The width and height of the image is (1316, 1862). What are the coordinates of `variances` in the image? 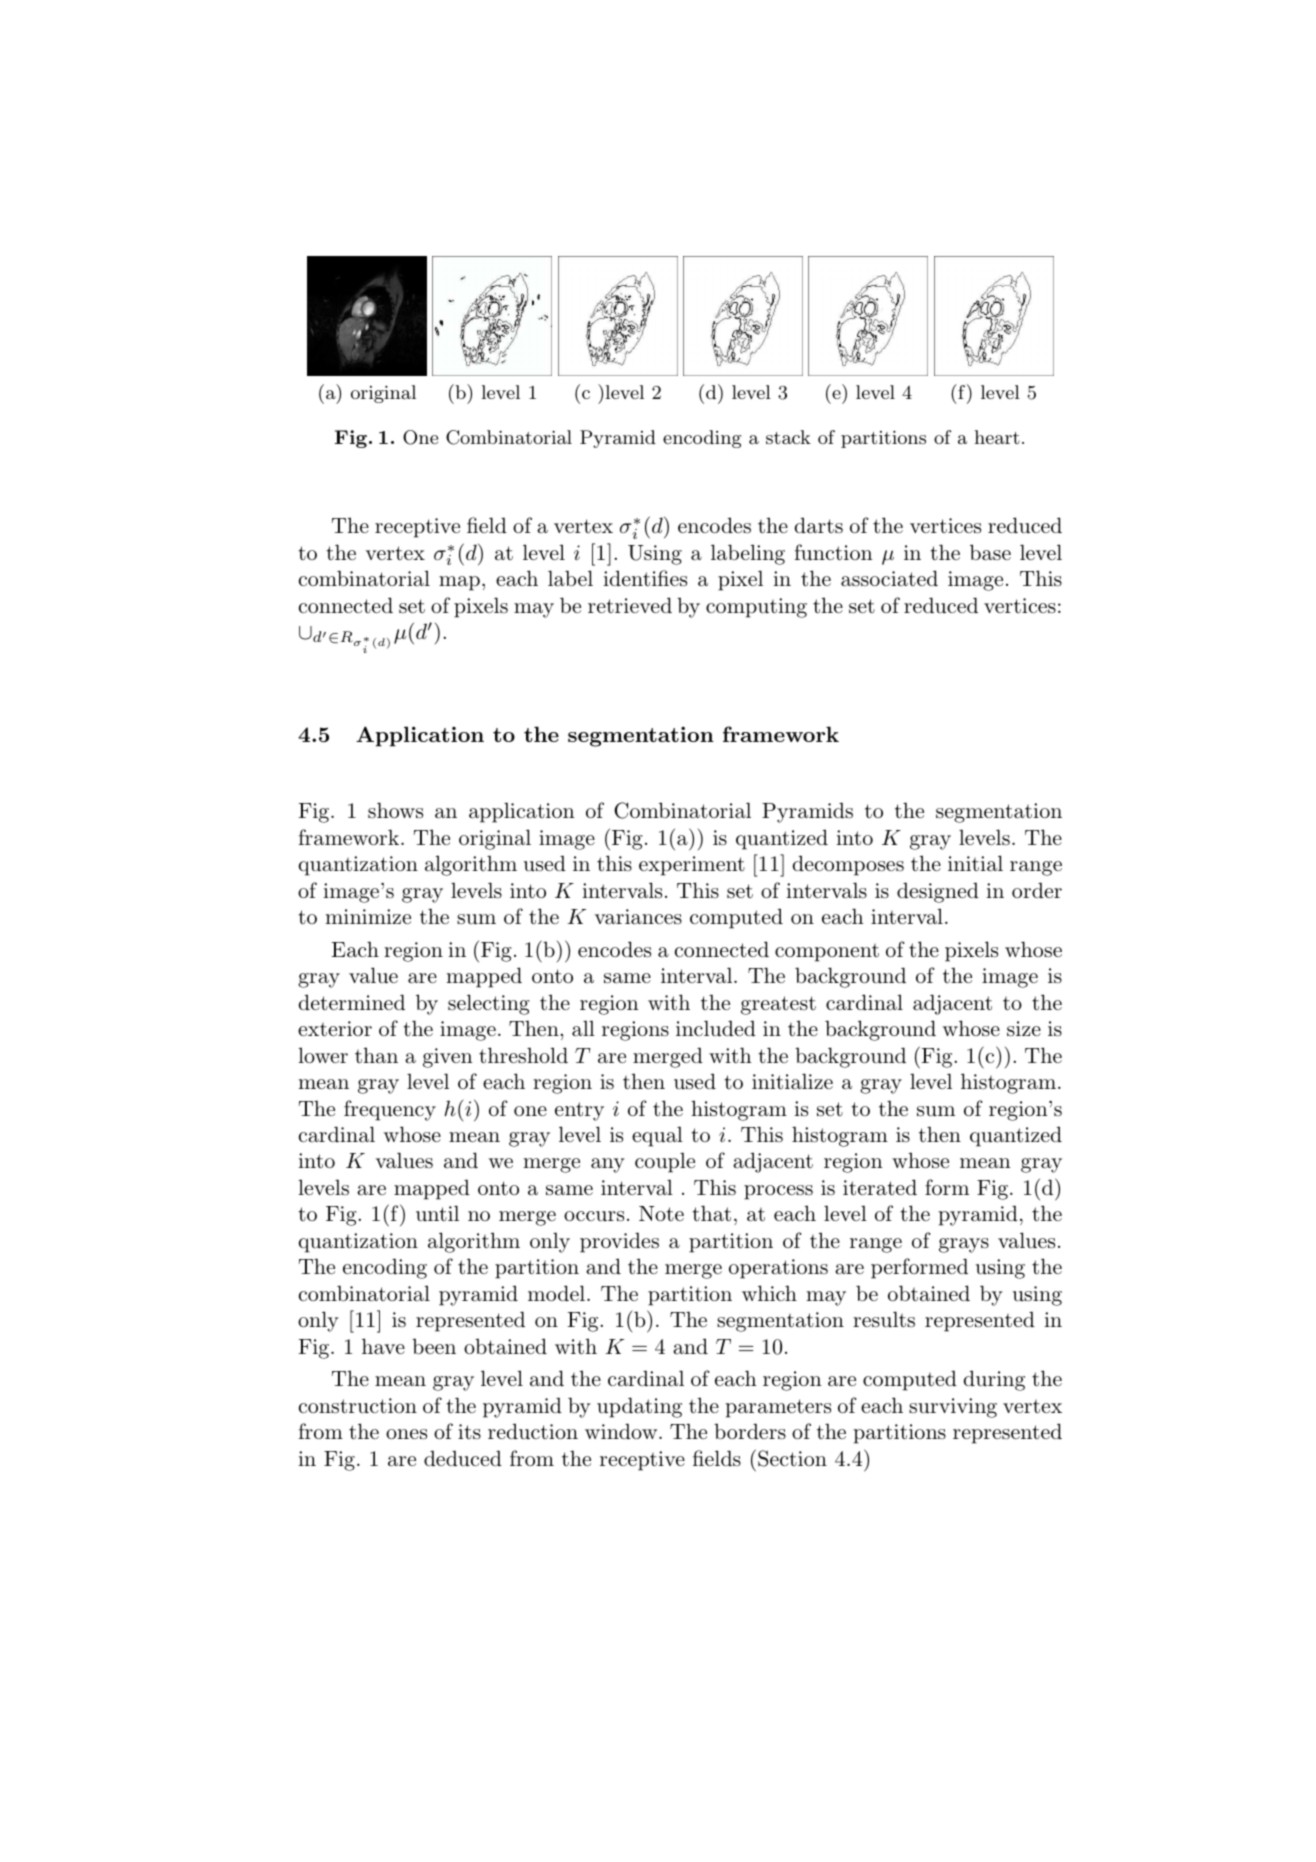 It's located at (638, 917).
